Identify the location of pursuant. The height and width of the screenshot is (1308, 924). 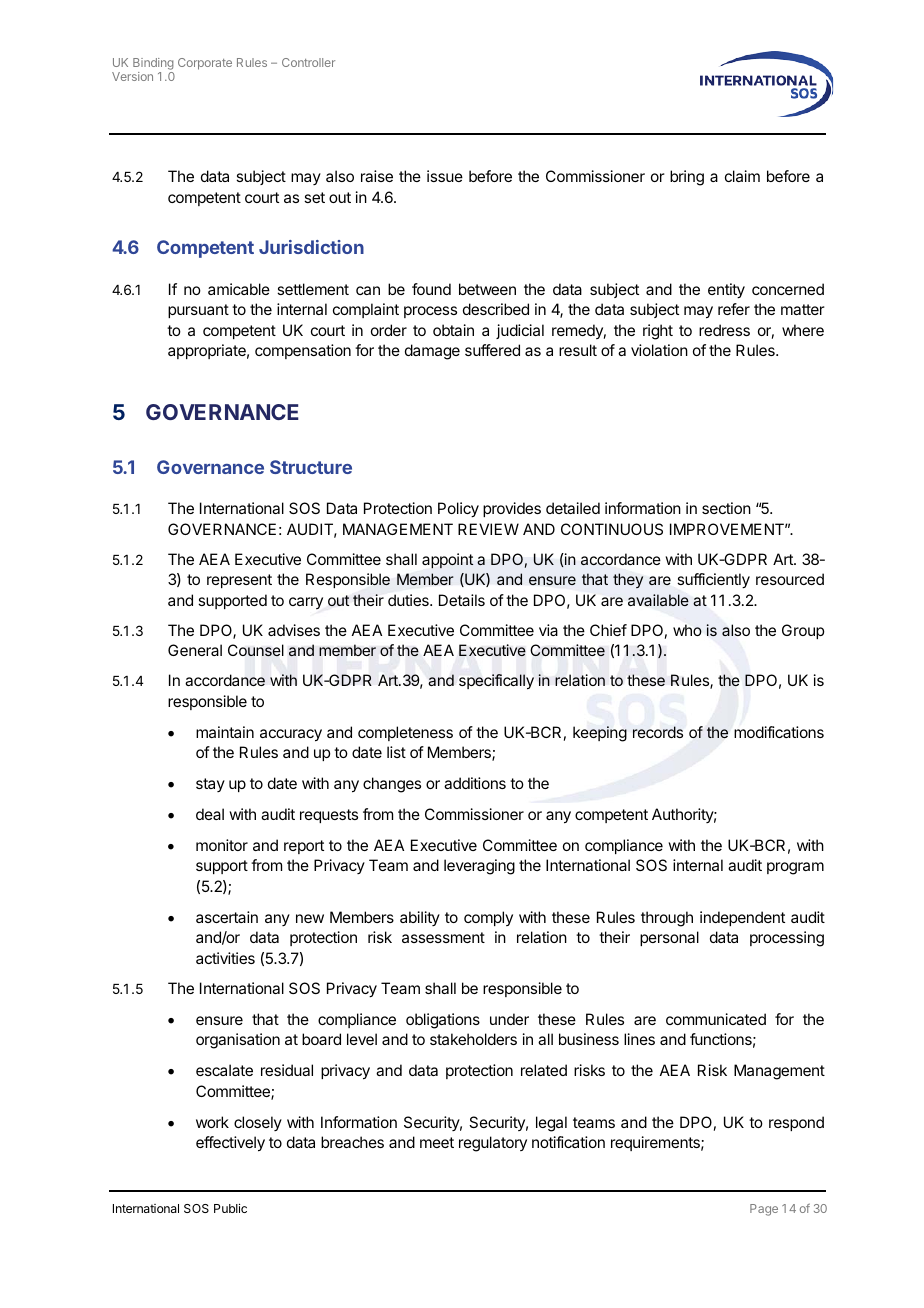
(198, 311).
